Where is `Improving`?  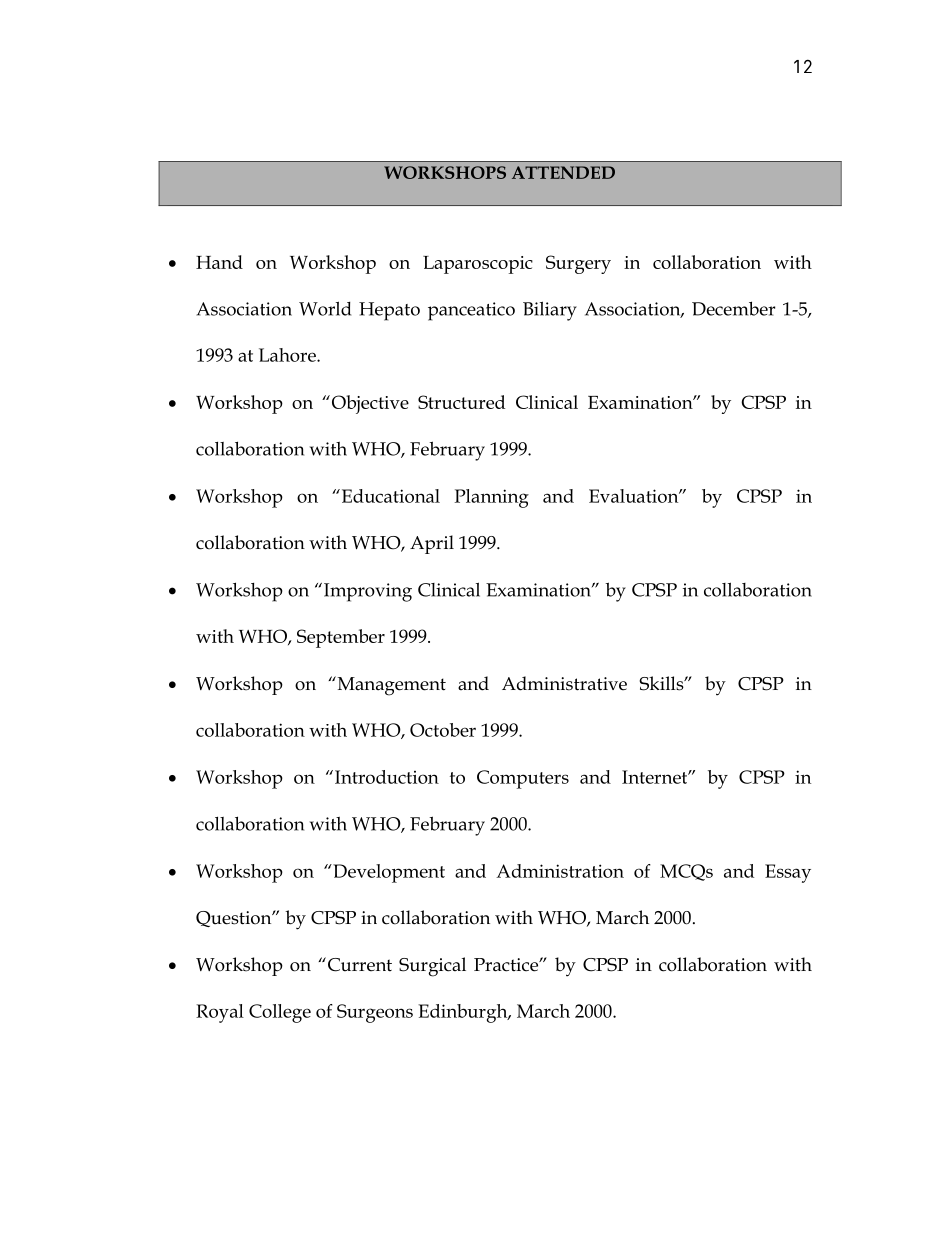
Improving is located at coordinates (368, 592).
